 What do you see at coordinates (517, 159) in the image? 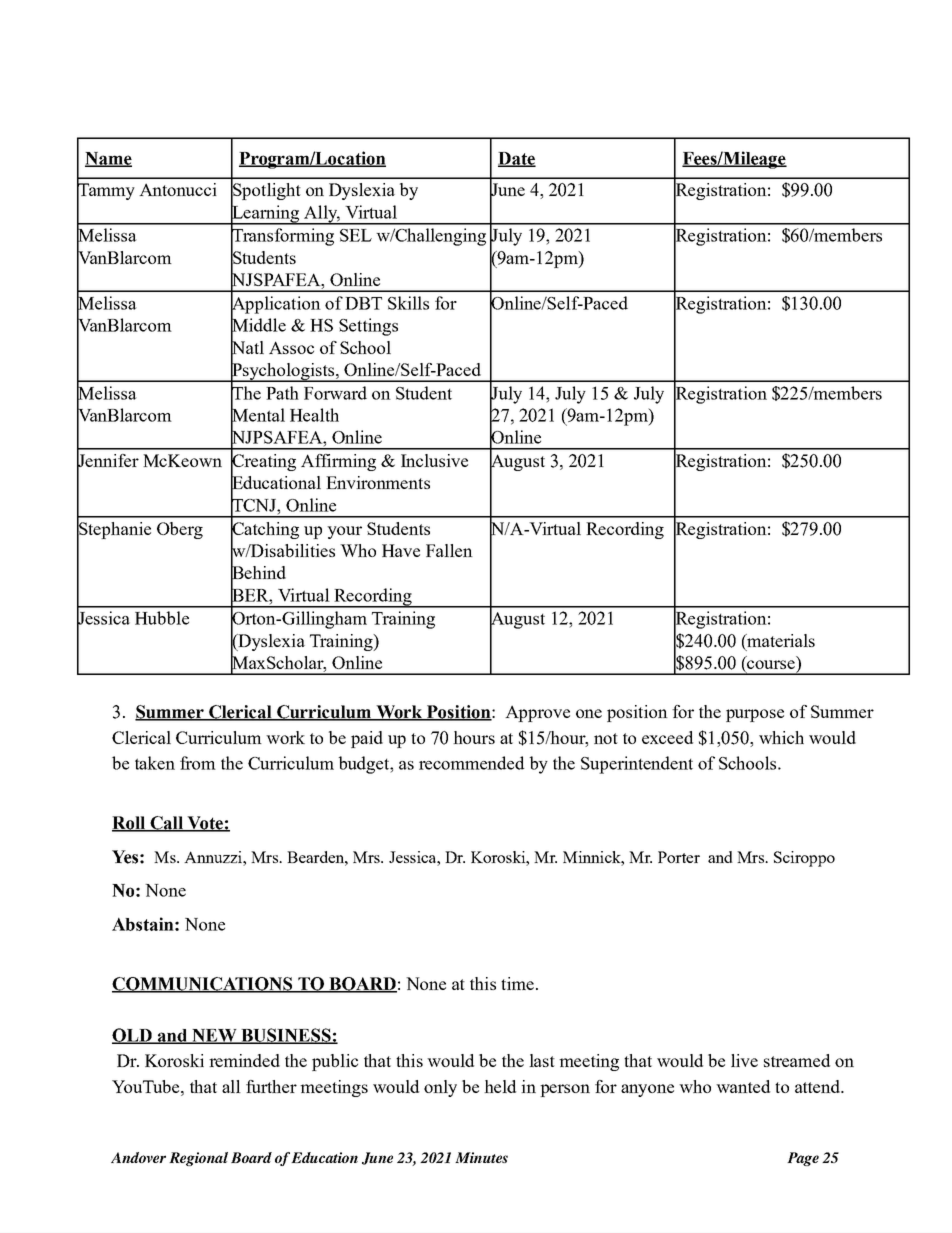
I see `Date` at bounding box center [517, 159].
